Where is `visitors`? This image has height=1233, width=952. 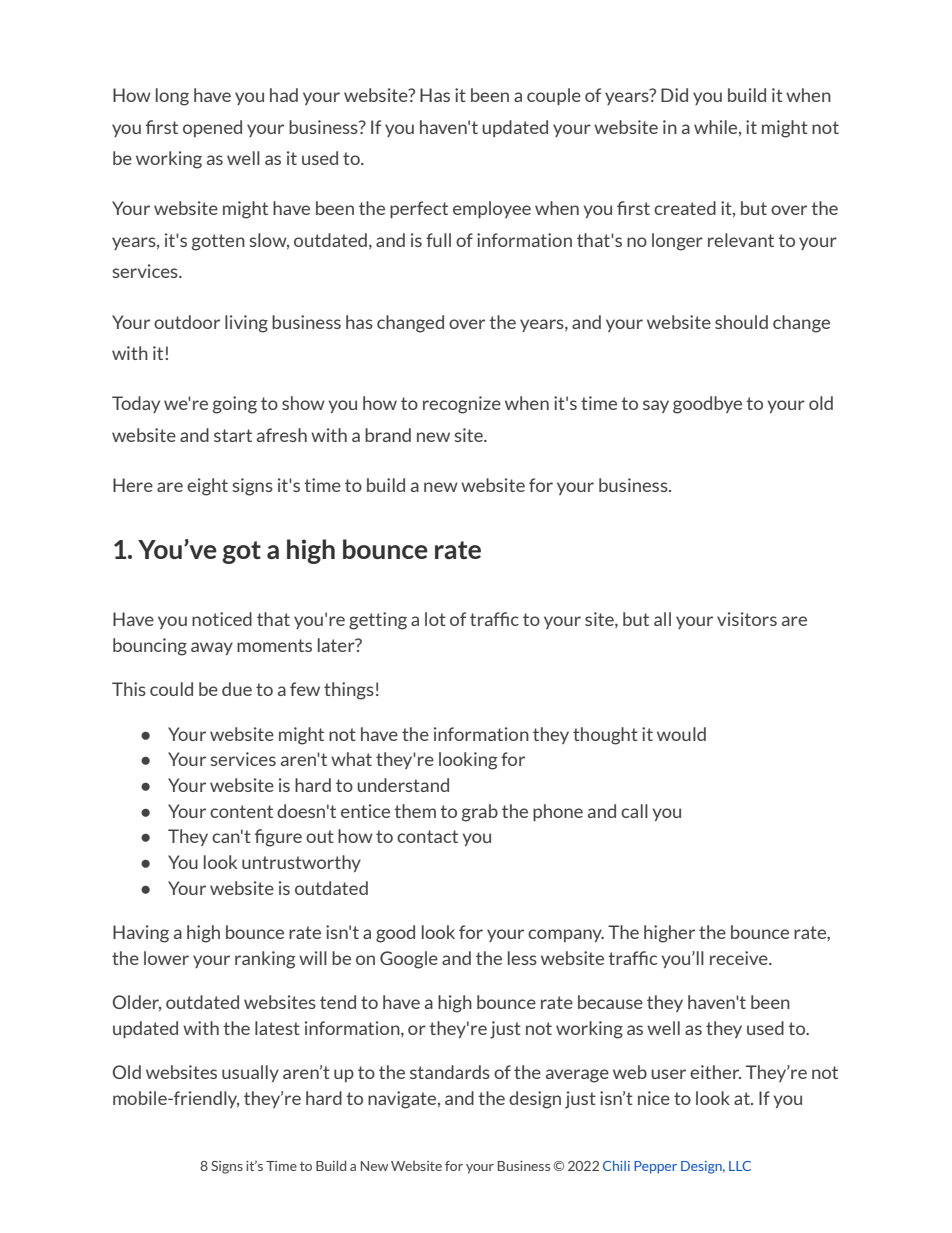 visitors is located at coordinates (747, 619).
